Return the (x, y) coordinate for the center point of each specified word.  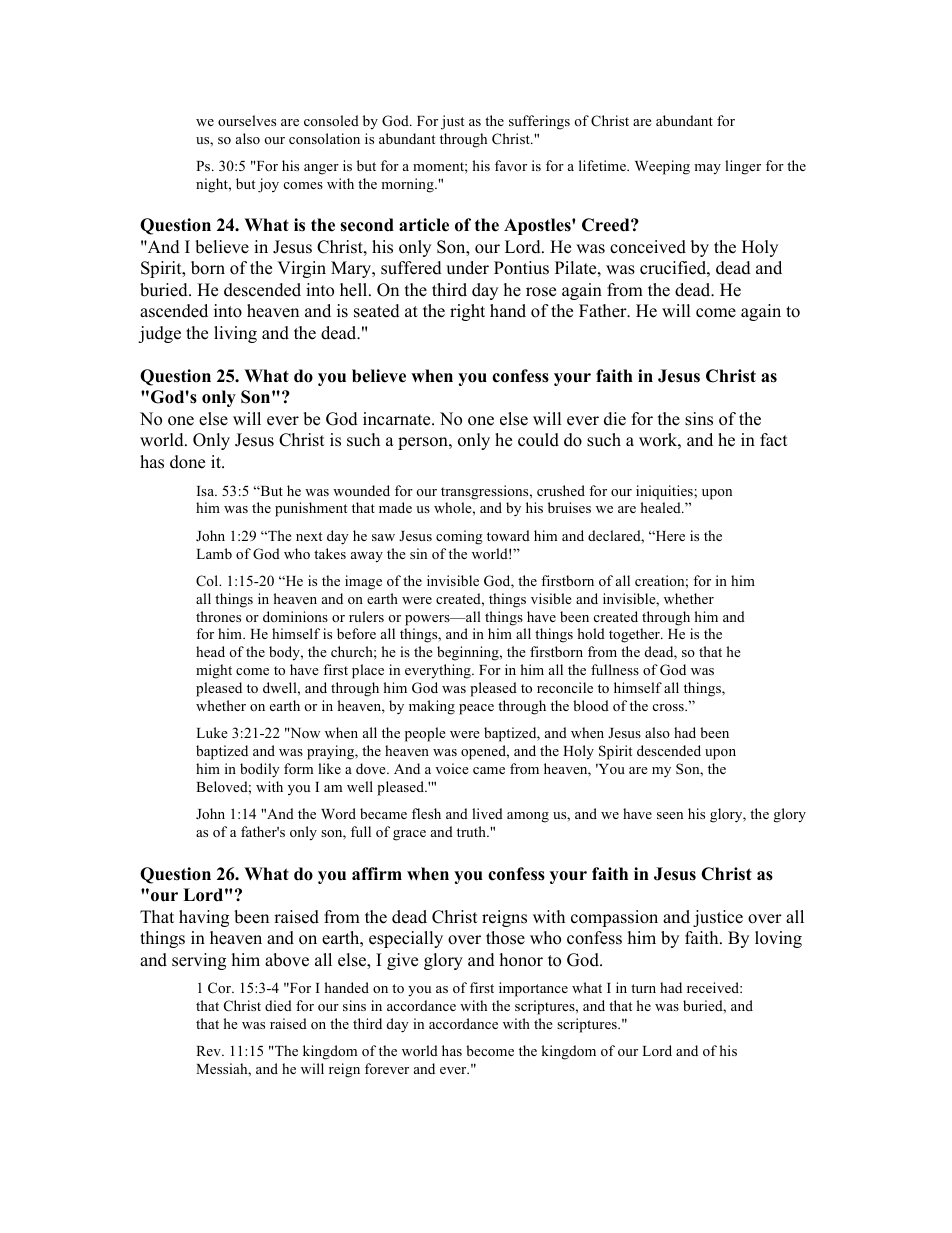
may (707, 169)
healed (661, 507)
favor (511, 165)
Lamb (214, 553)
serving (199, 961)
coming (459, 537)
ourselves (247, 120)
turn (643, 988)
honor (521, 960)
